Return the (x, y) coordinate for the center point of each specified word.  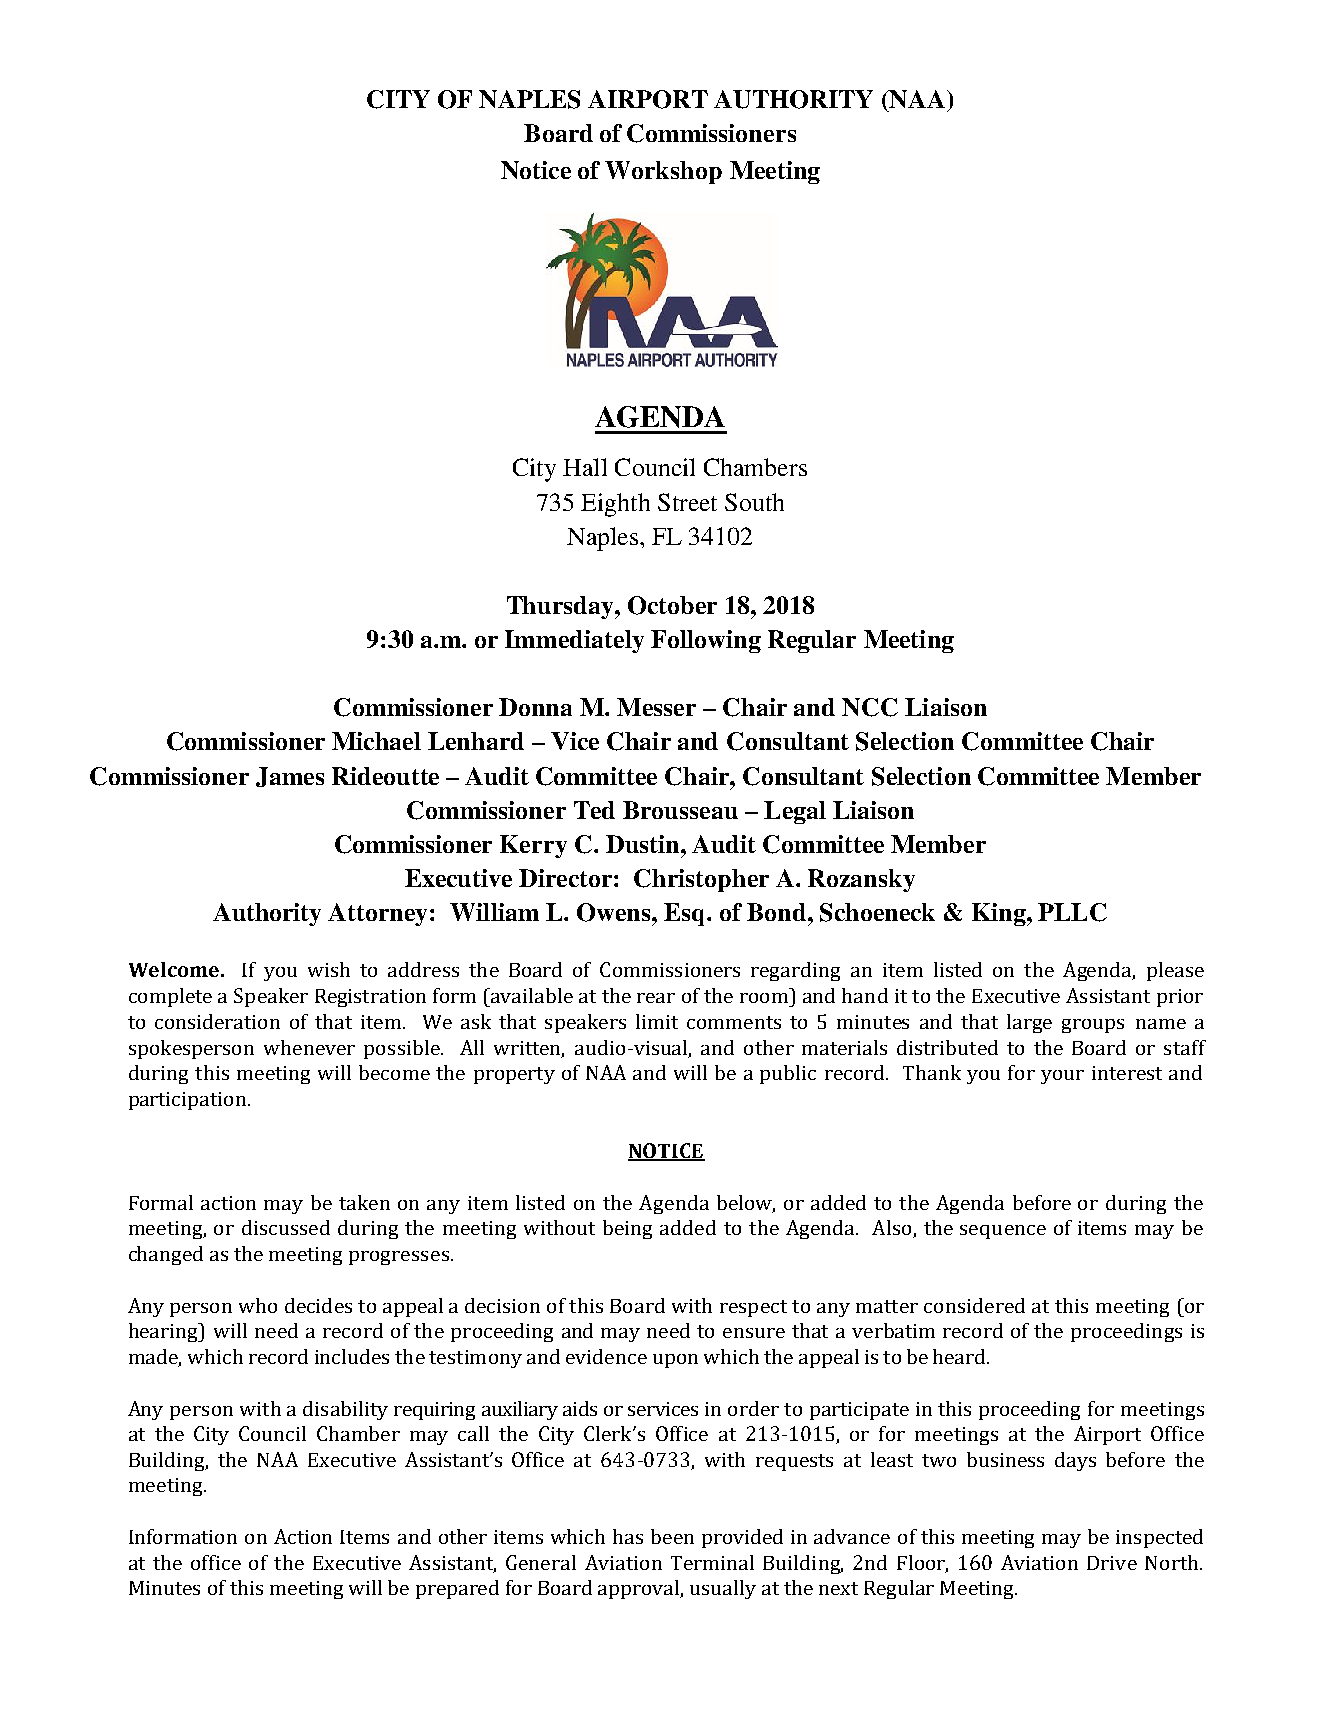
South (754, 502)
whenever (309, 1047)
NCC (870, 707)
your (1062, 1077)
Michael (376, 741)
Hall (585, 467)
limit (657, 1021)
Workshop (663, 172)
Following (706, 641)
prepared (457, 1589)
